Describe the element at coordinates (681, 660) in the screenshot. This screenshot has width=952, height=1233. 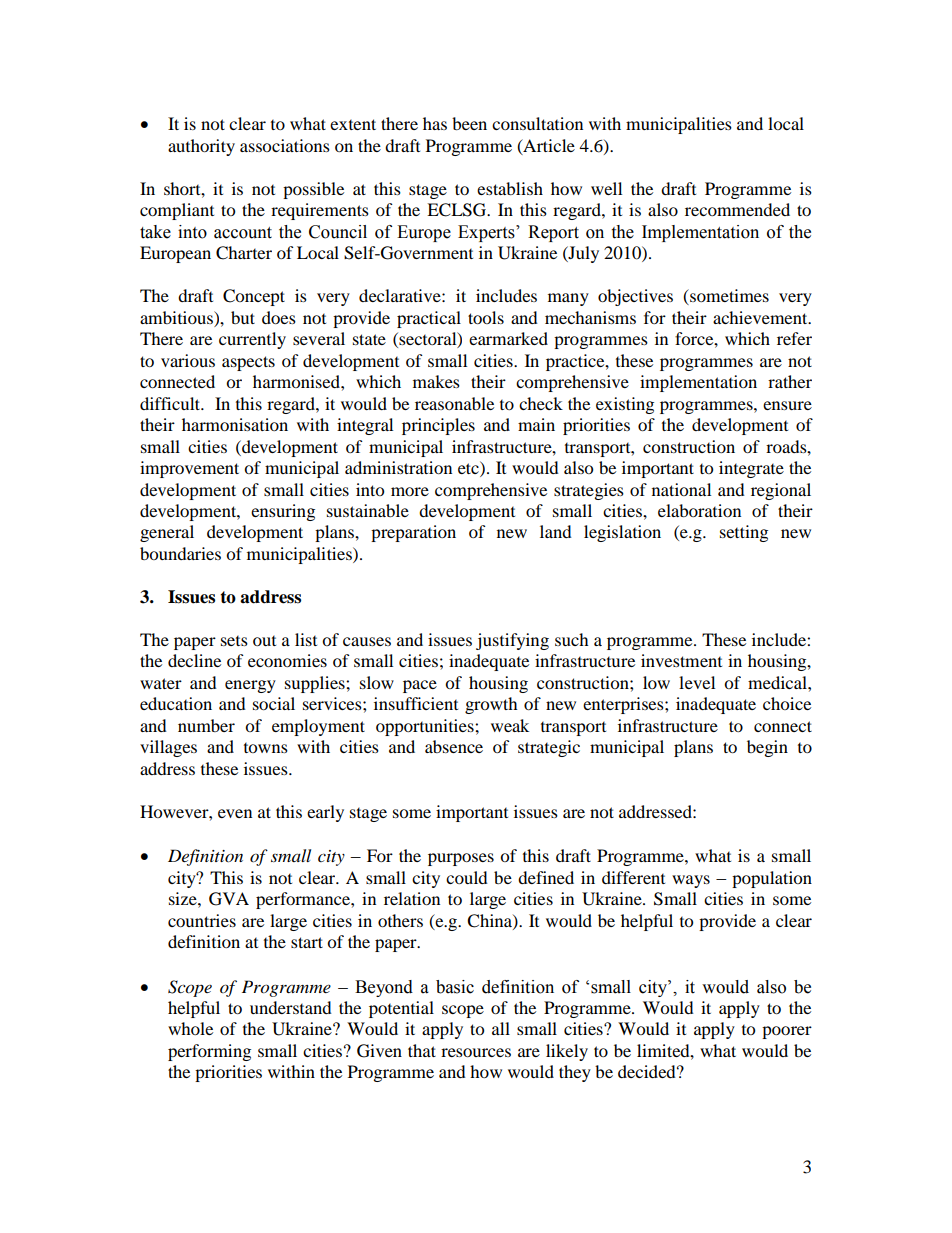
I see `investment` at that location.
